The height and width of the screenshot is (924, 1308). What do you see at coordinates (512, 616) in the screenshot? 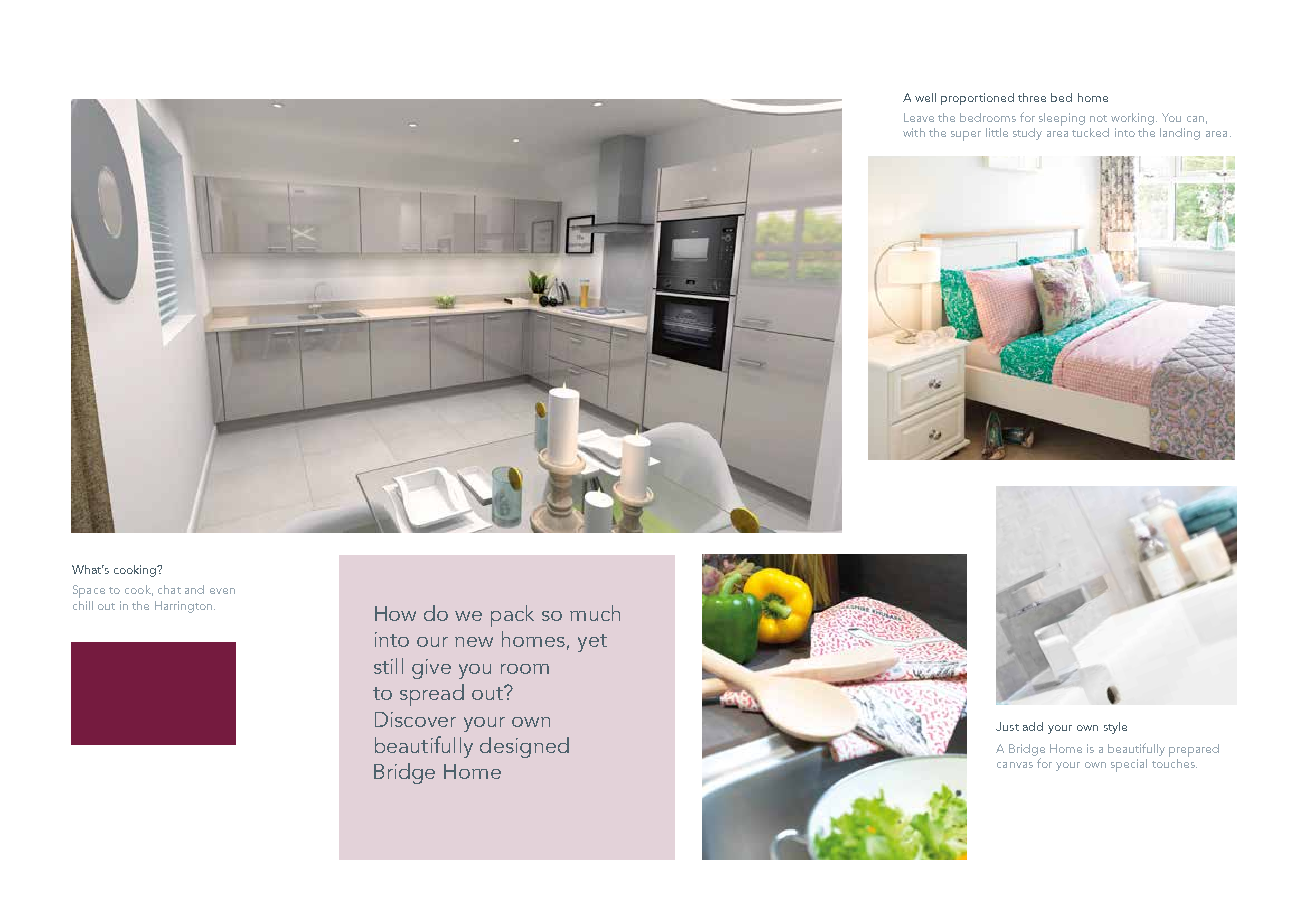
I see `pack` at bounding box center [512, 616].
